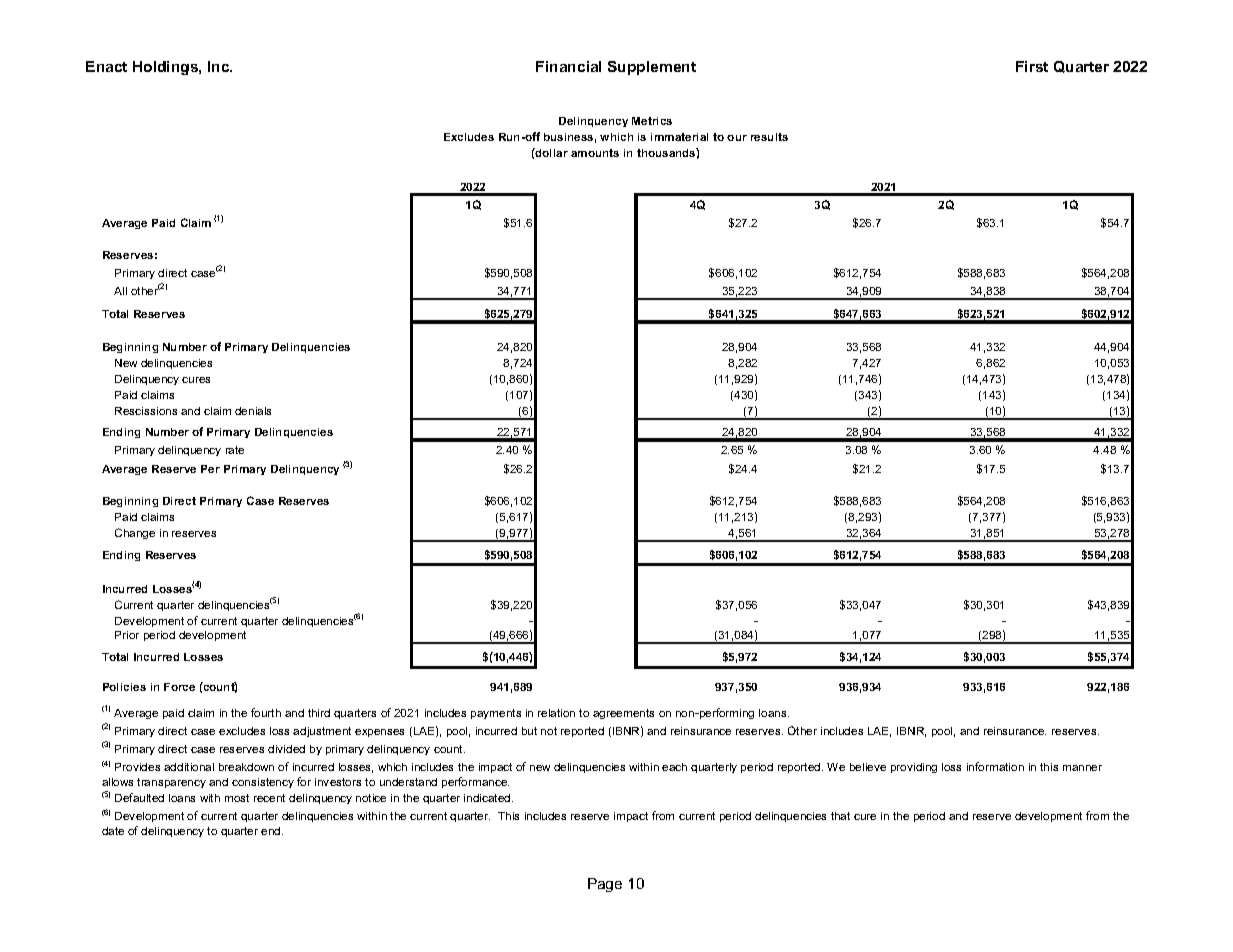 This screenshot has height=952, width=1233. What do you see at coordinates (253, 411) in the screenshot?
I see `denials` at bounding box center [253, 411].
